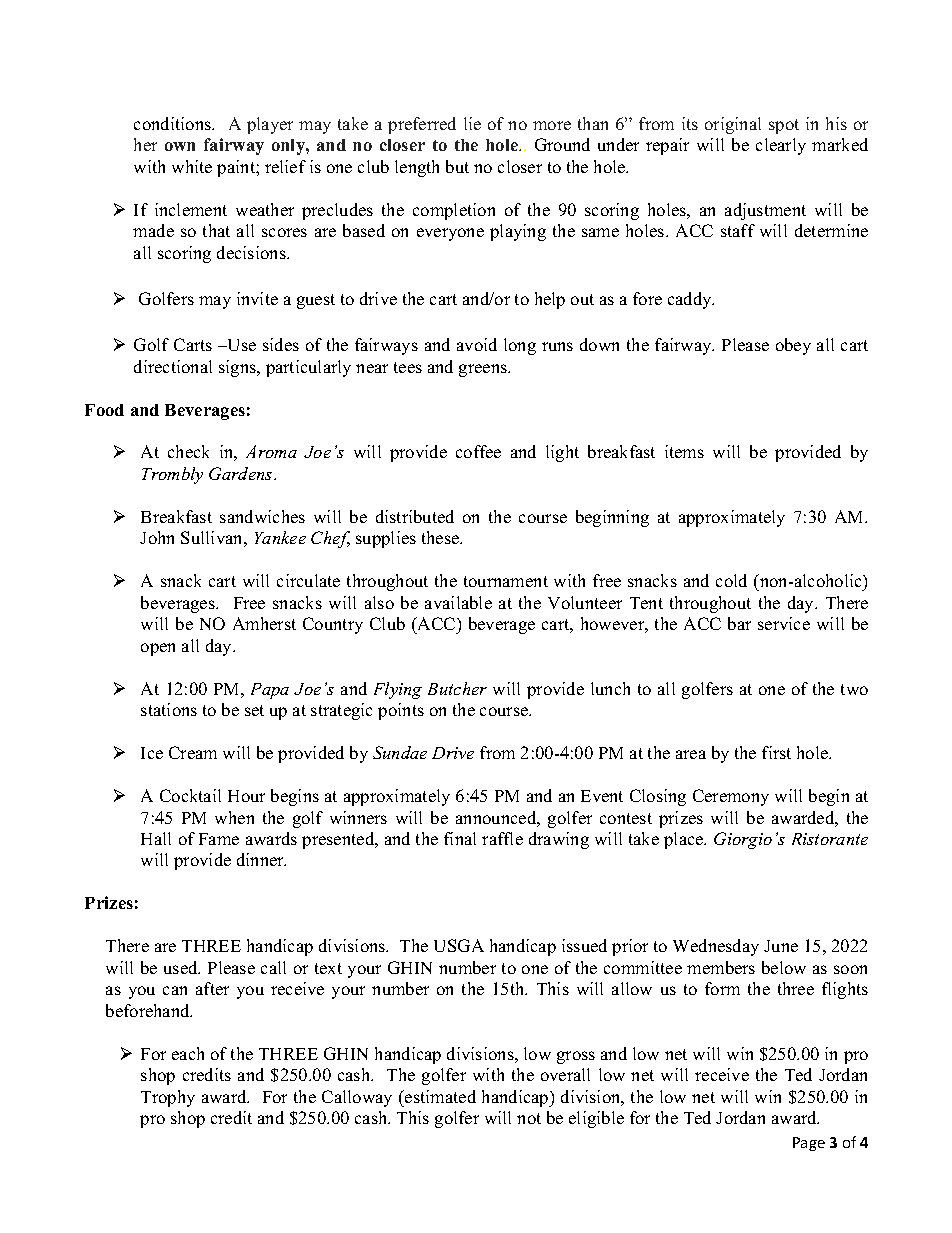 The image size is (952, 1233). Describe the element at coordinates (417, 168) in the screenshot. I see `length` at that location.
